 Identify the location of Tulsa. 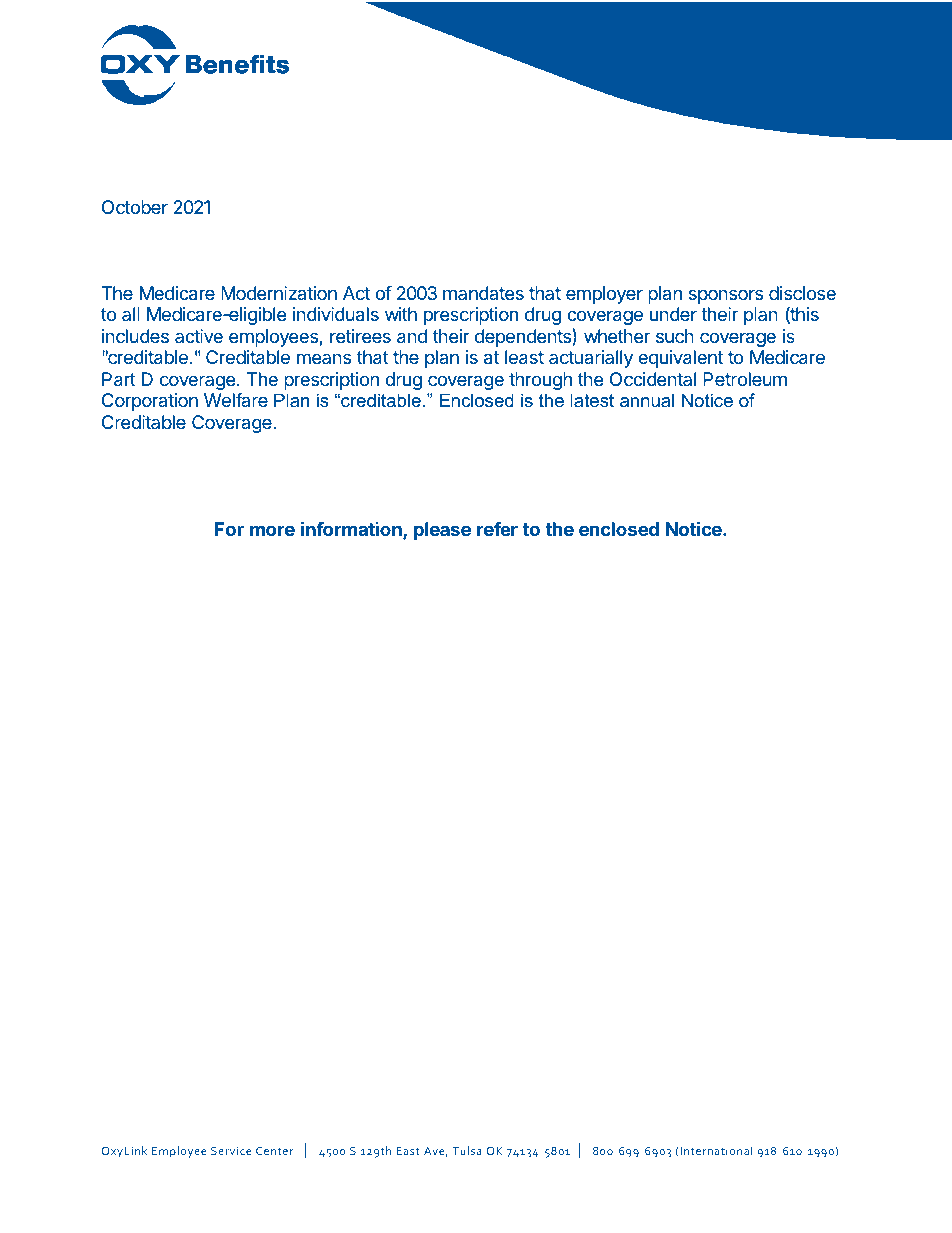
(467, 1150).
